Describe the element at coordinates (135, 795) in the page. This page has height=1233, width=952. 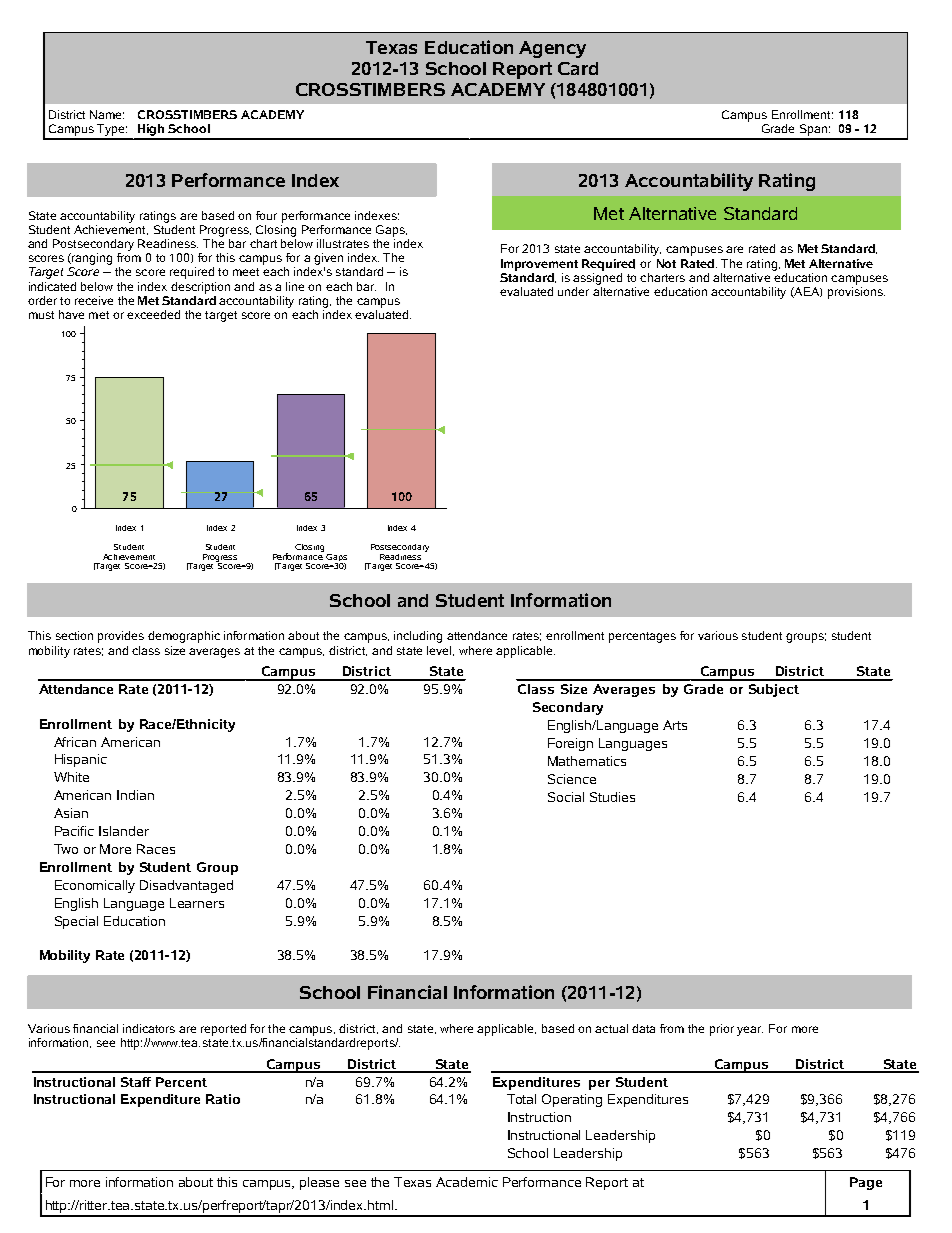
I see `Indian` at that location.
